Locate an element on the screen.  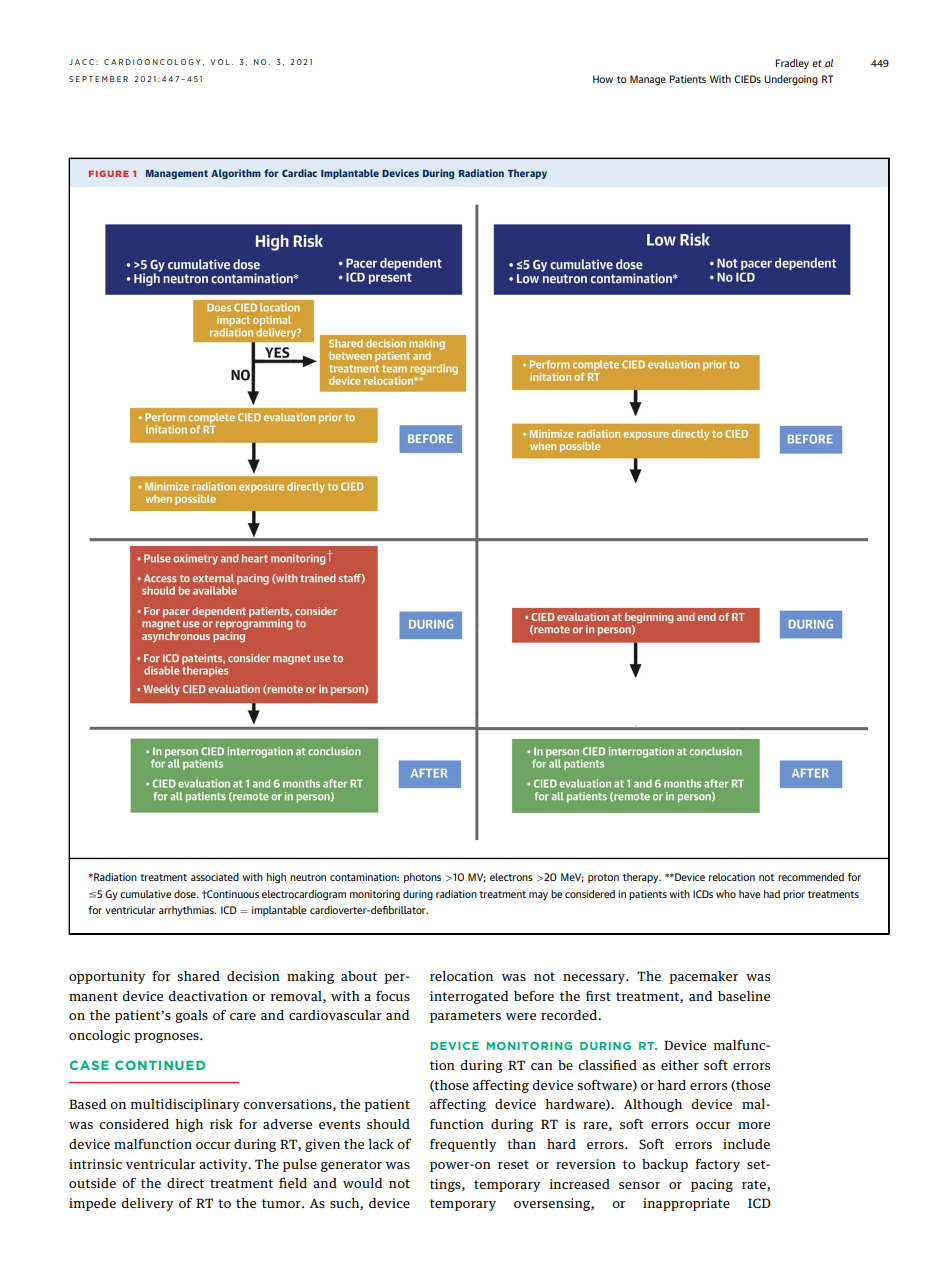
Undergoing is located at coordinates (791, 80).
